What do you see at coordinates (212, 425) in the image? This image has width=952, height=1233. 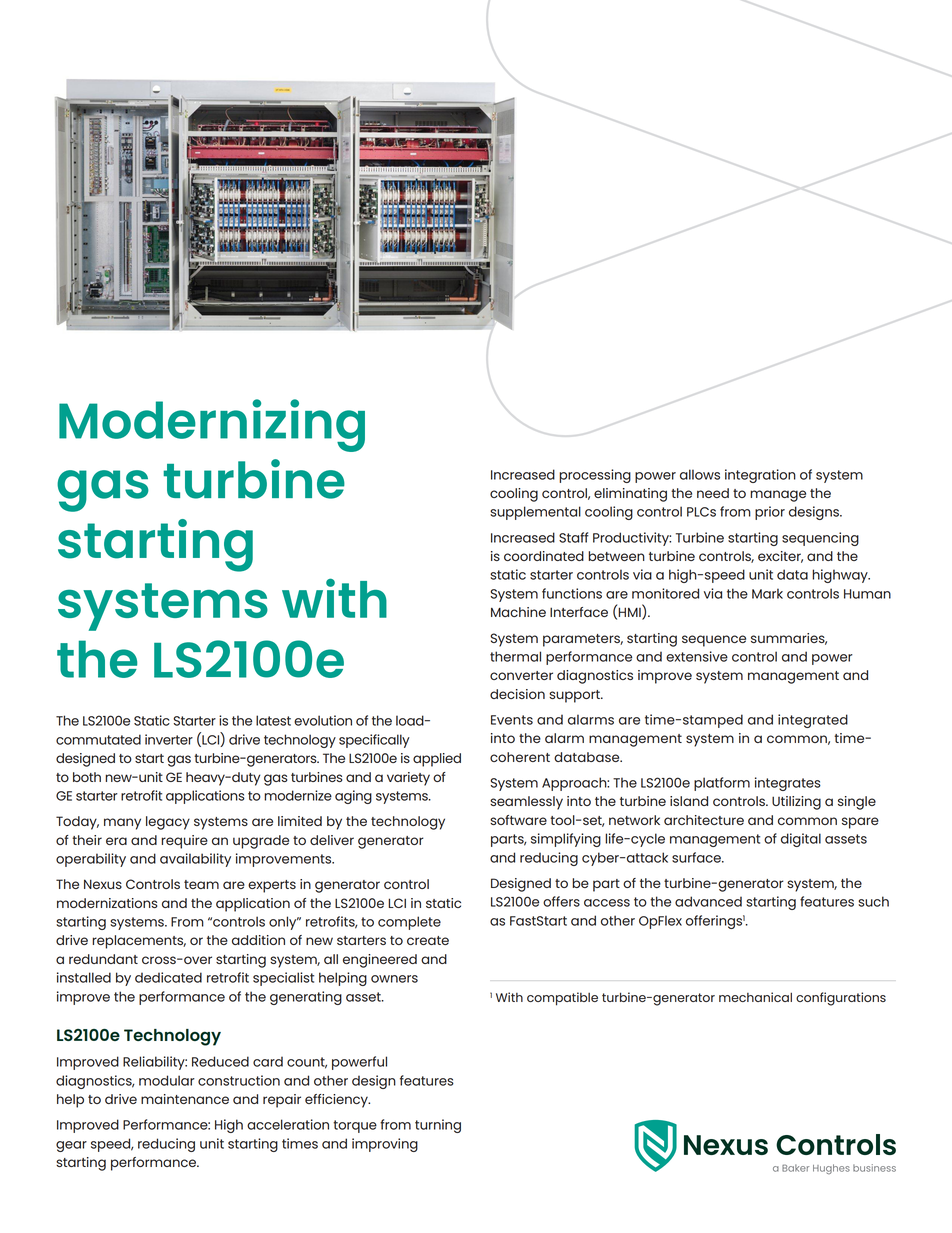 I see `Modernizing` at bounding box center [212, 425].
